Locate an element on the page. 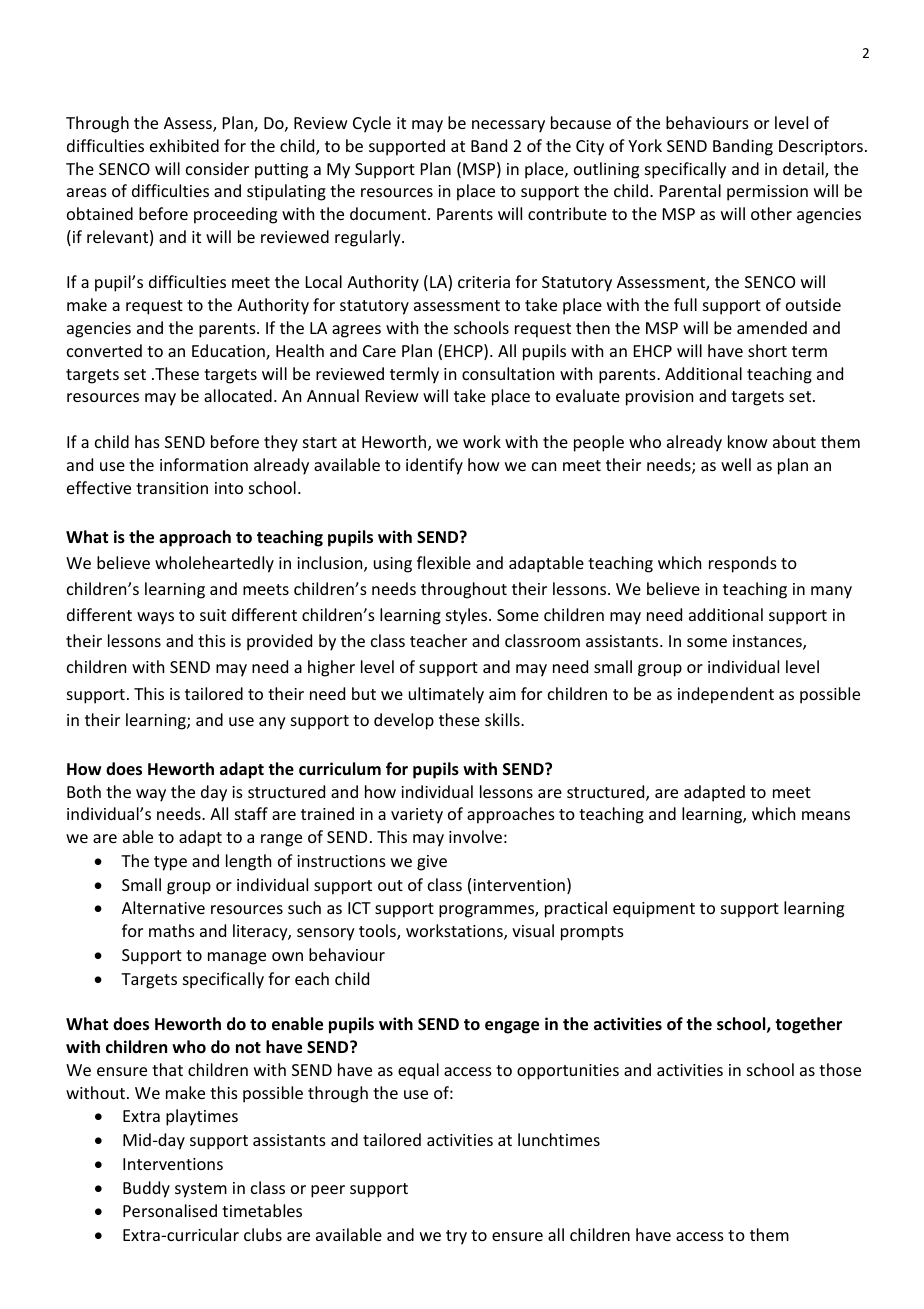 The height and width of the document is (1309, 924). ways is located at coordinates (155, 618).
